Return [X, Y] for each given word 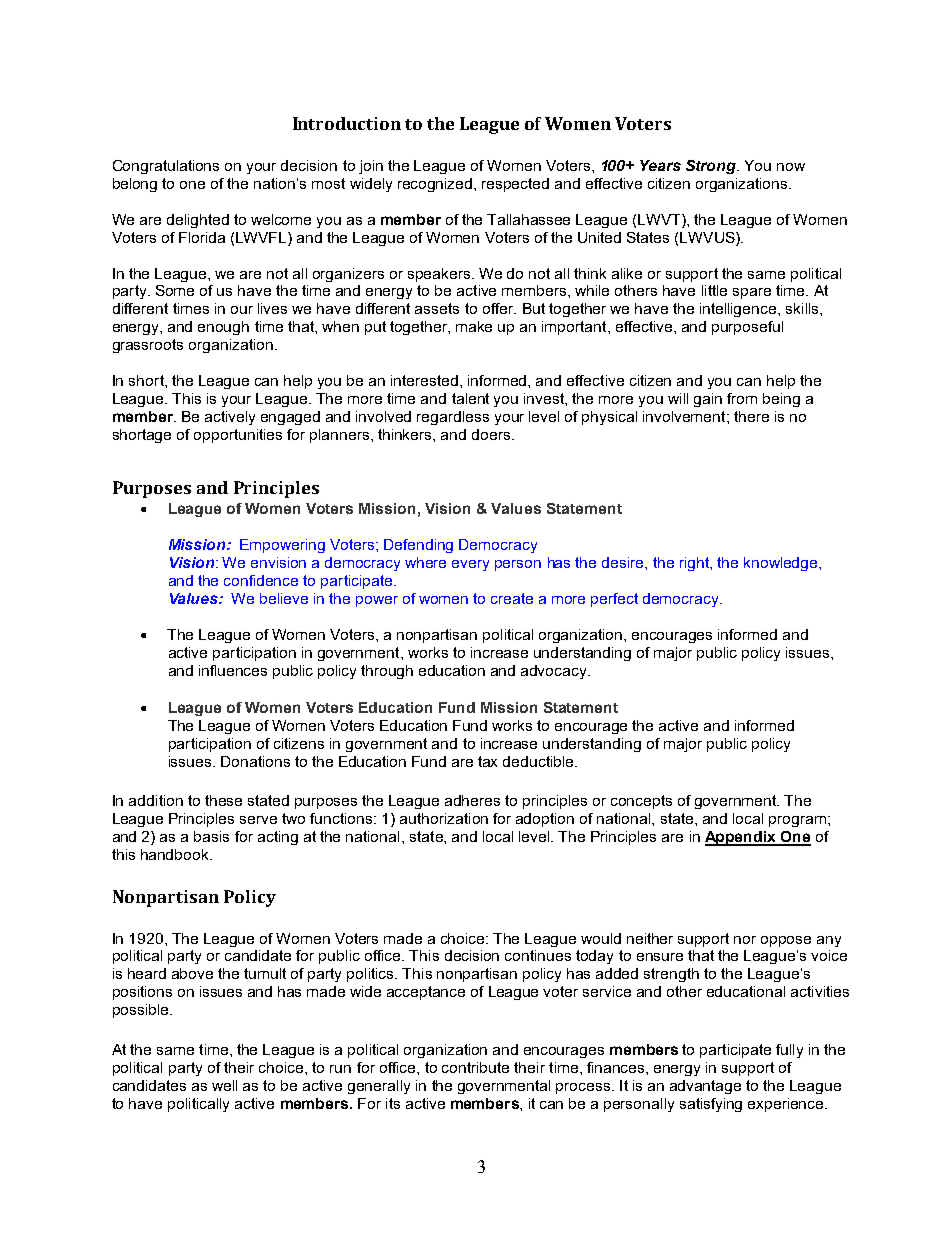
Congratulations [166, 167]
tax [487, 761]
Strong [712, 167]
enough [223, 328]
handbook [176, 854]
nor [745, 940]
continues [538, 955]
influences [233, 670]
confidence [261, 580]
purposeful [747, 328]
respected [515, 185]
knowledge [782, 564]
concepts [641, 802]
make [474, 326]
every [470, 565]
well [224, 1085]
